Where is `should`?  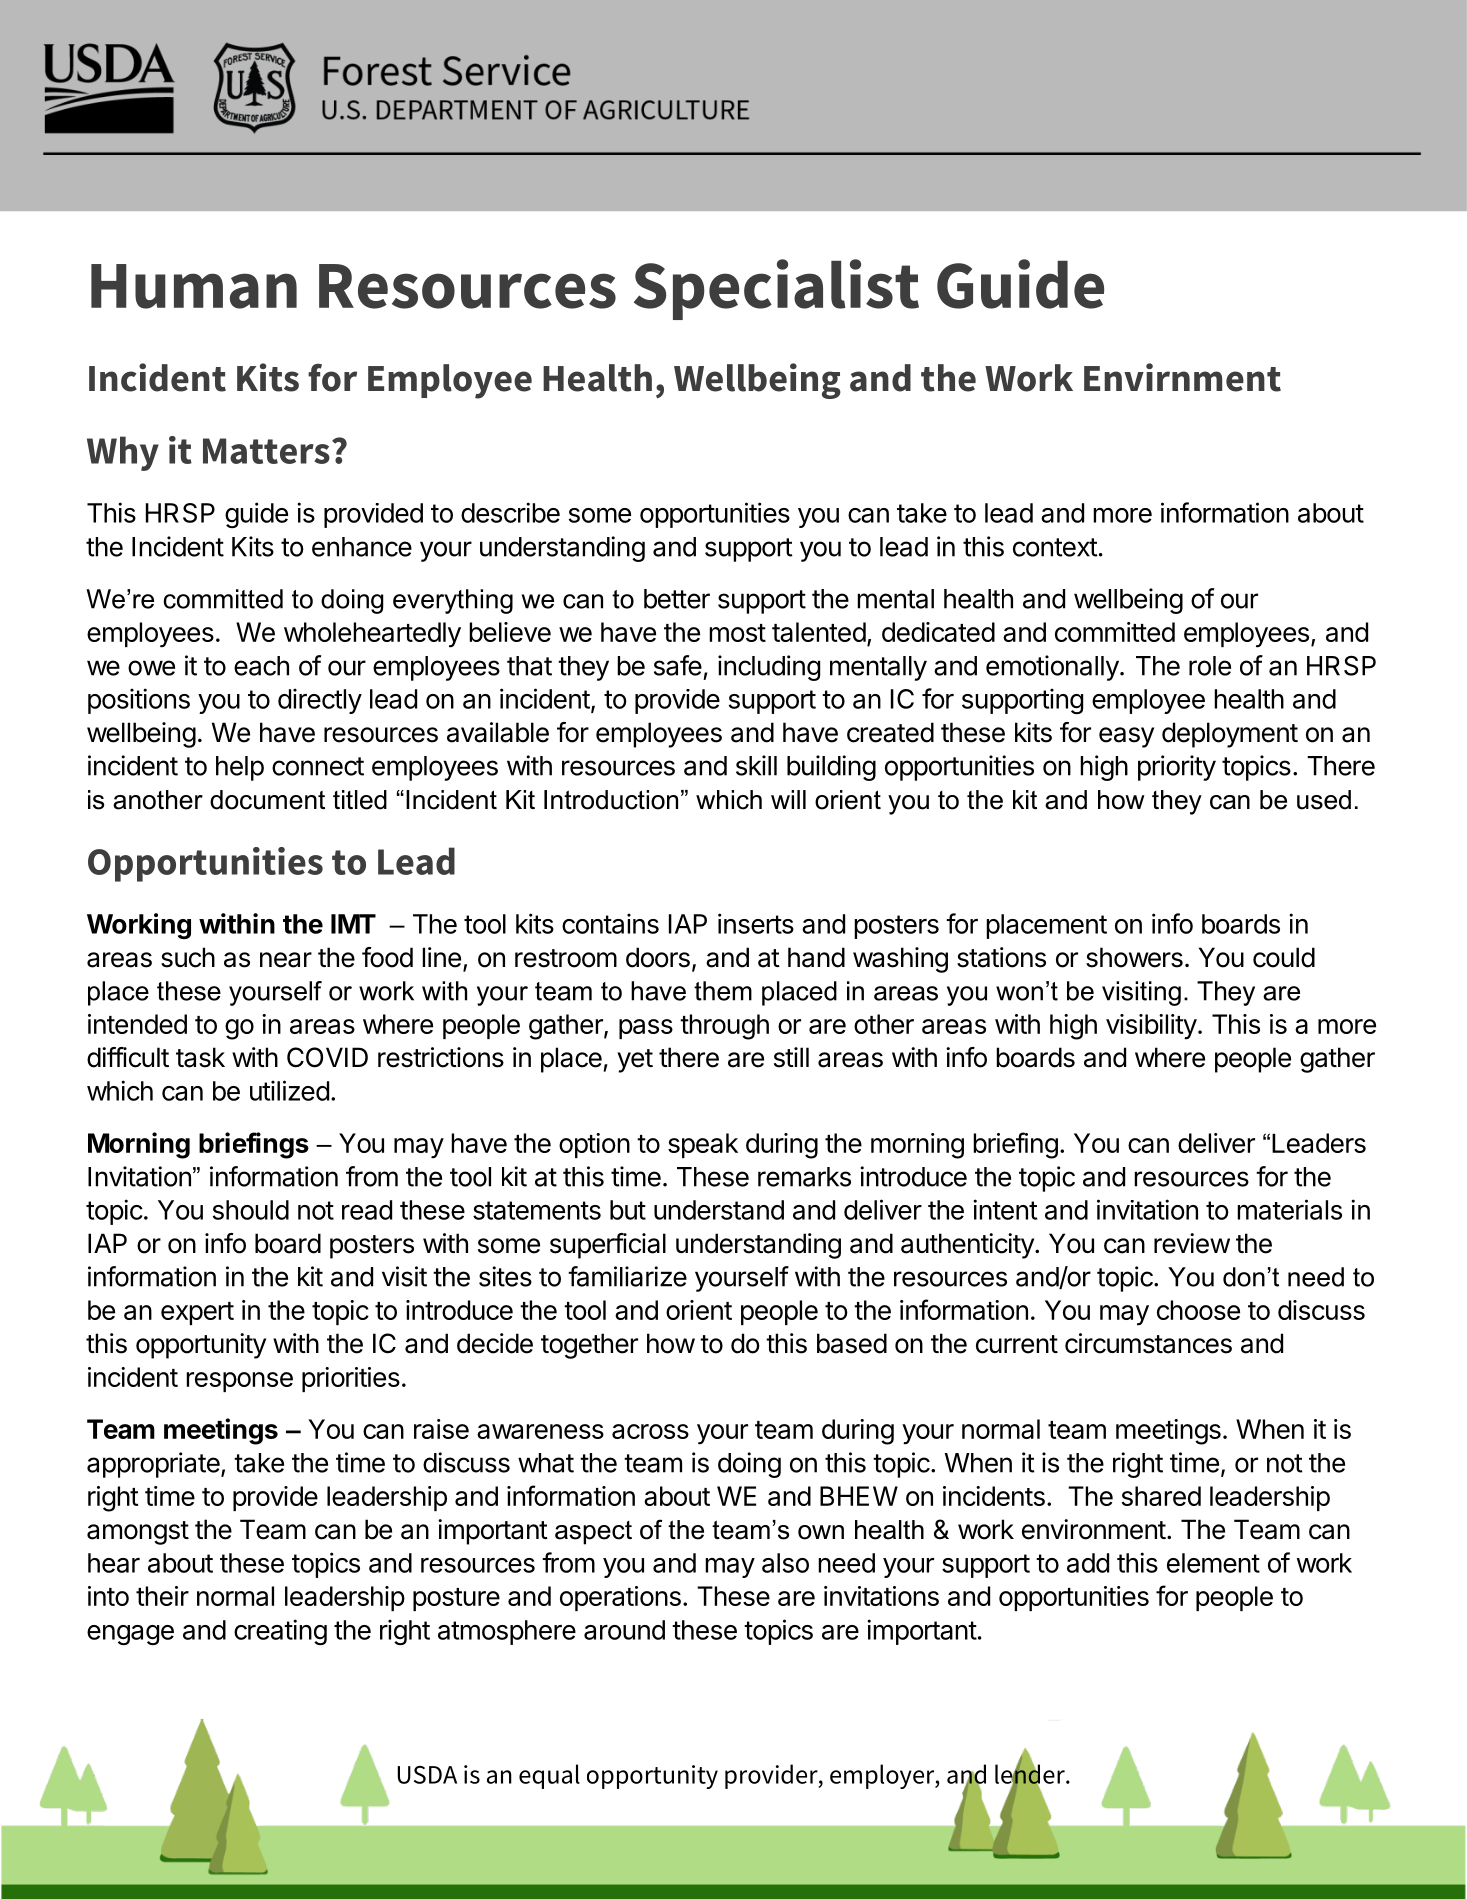 should is located at coordinates (251, 1210).
